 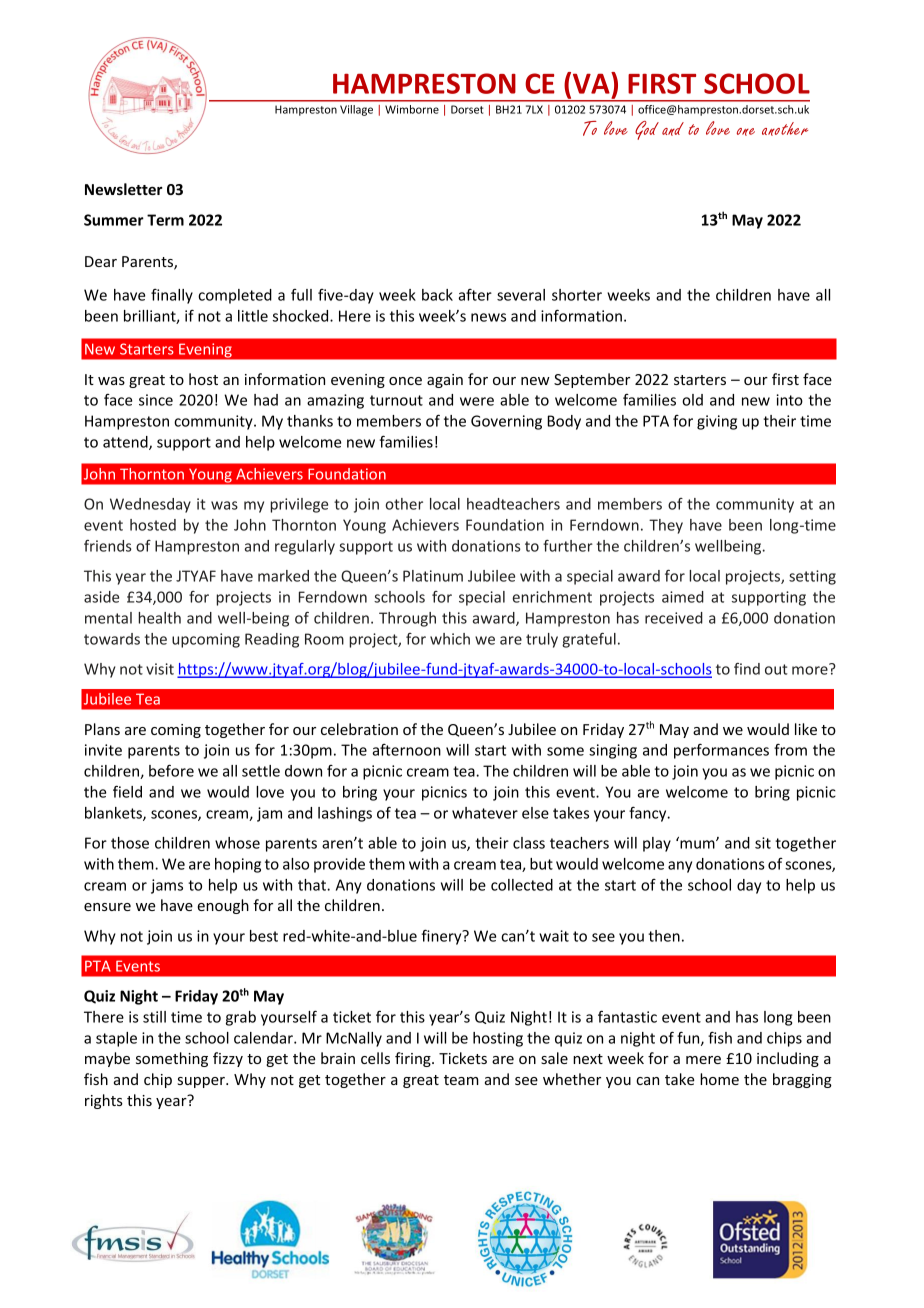 I want to click on back, so click(x=437, y=295).
